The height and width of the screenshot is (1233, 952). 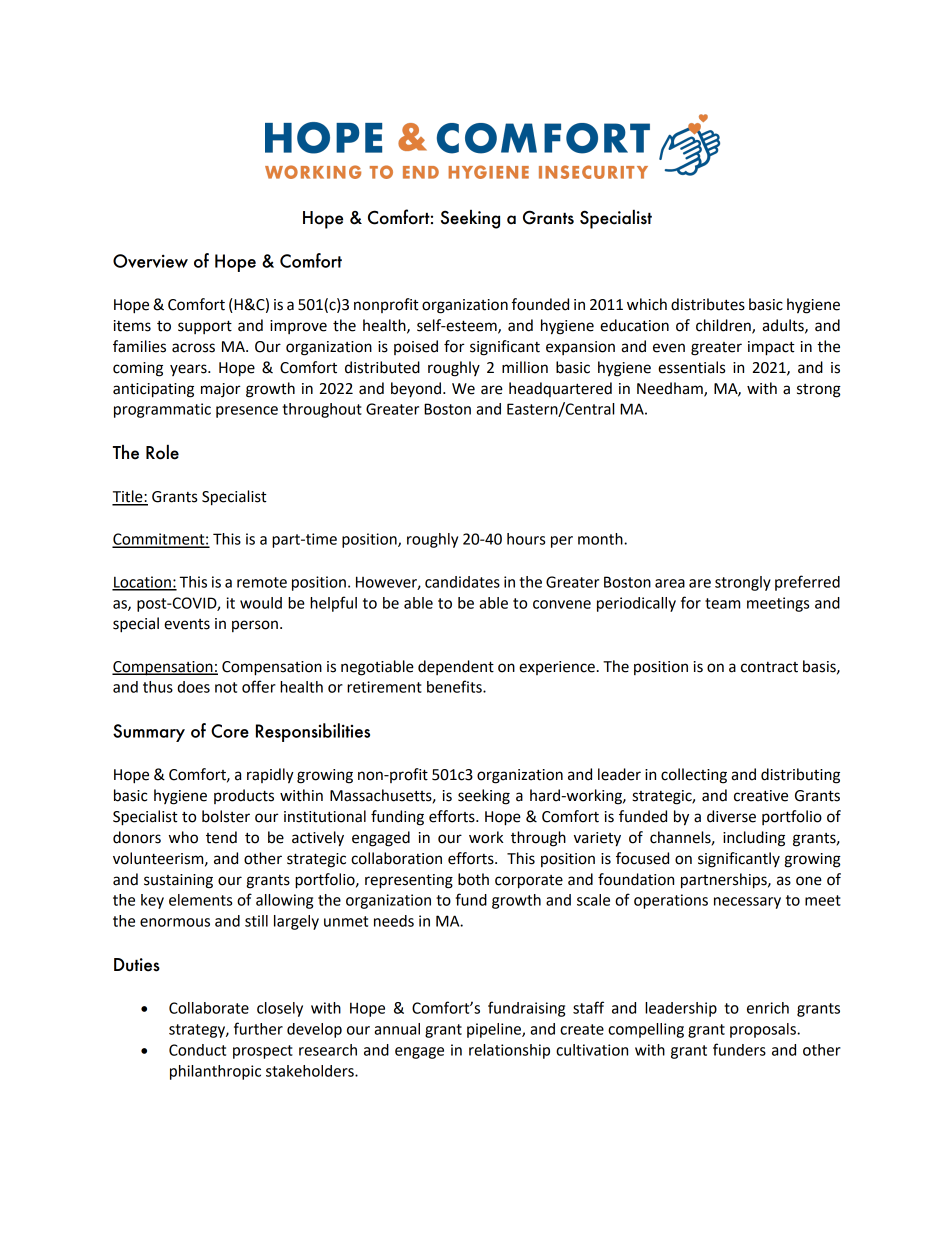 I want to click on founded, so click(x=540, y=304).
